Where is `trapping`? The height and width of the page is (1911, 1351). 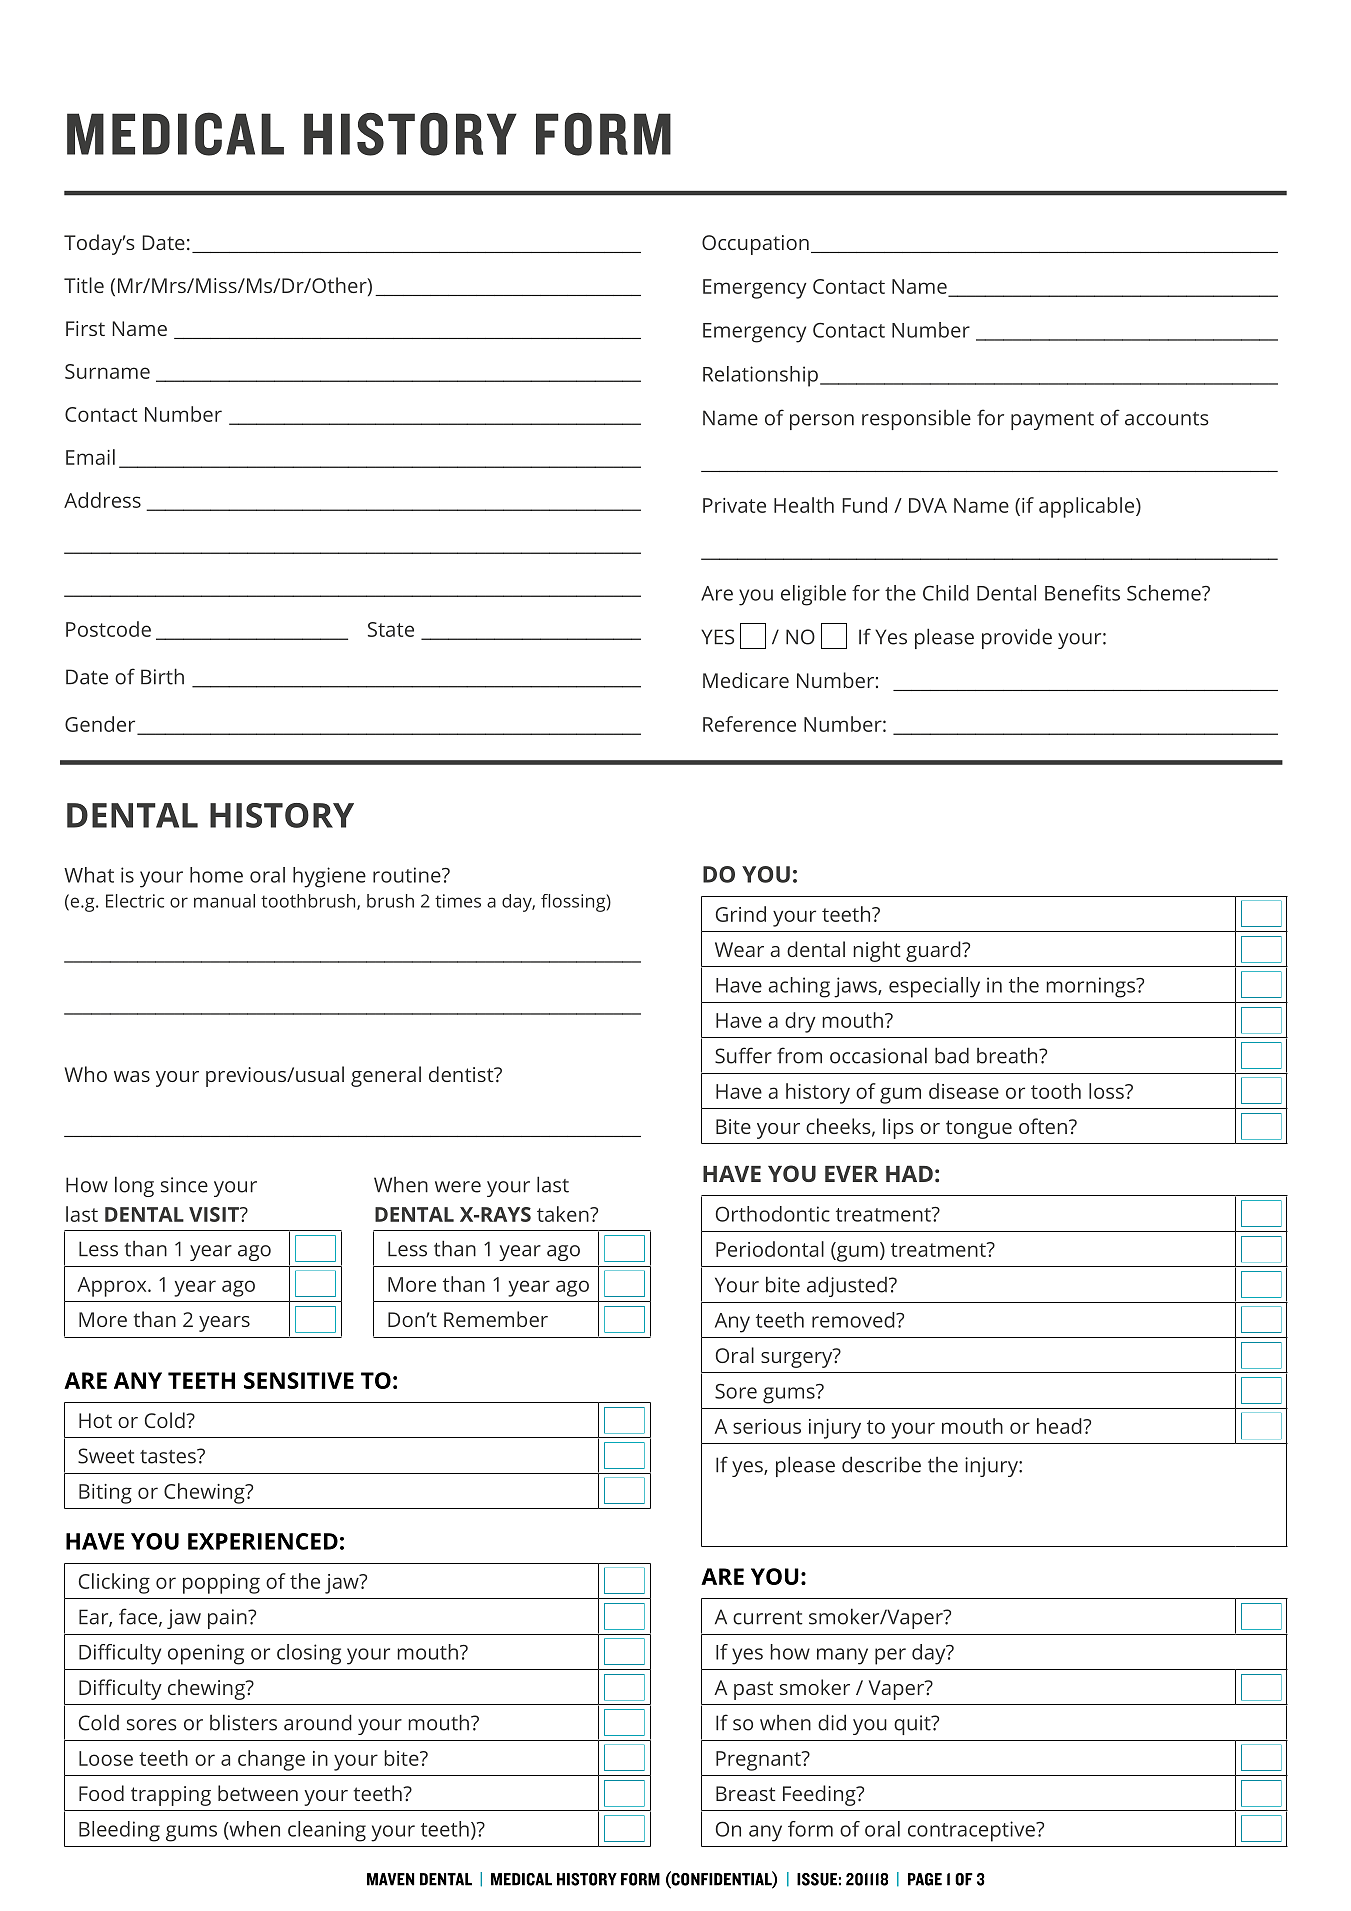 trapping is located at coordinates (171, 1796).
